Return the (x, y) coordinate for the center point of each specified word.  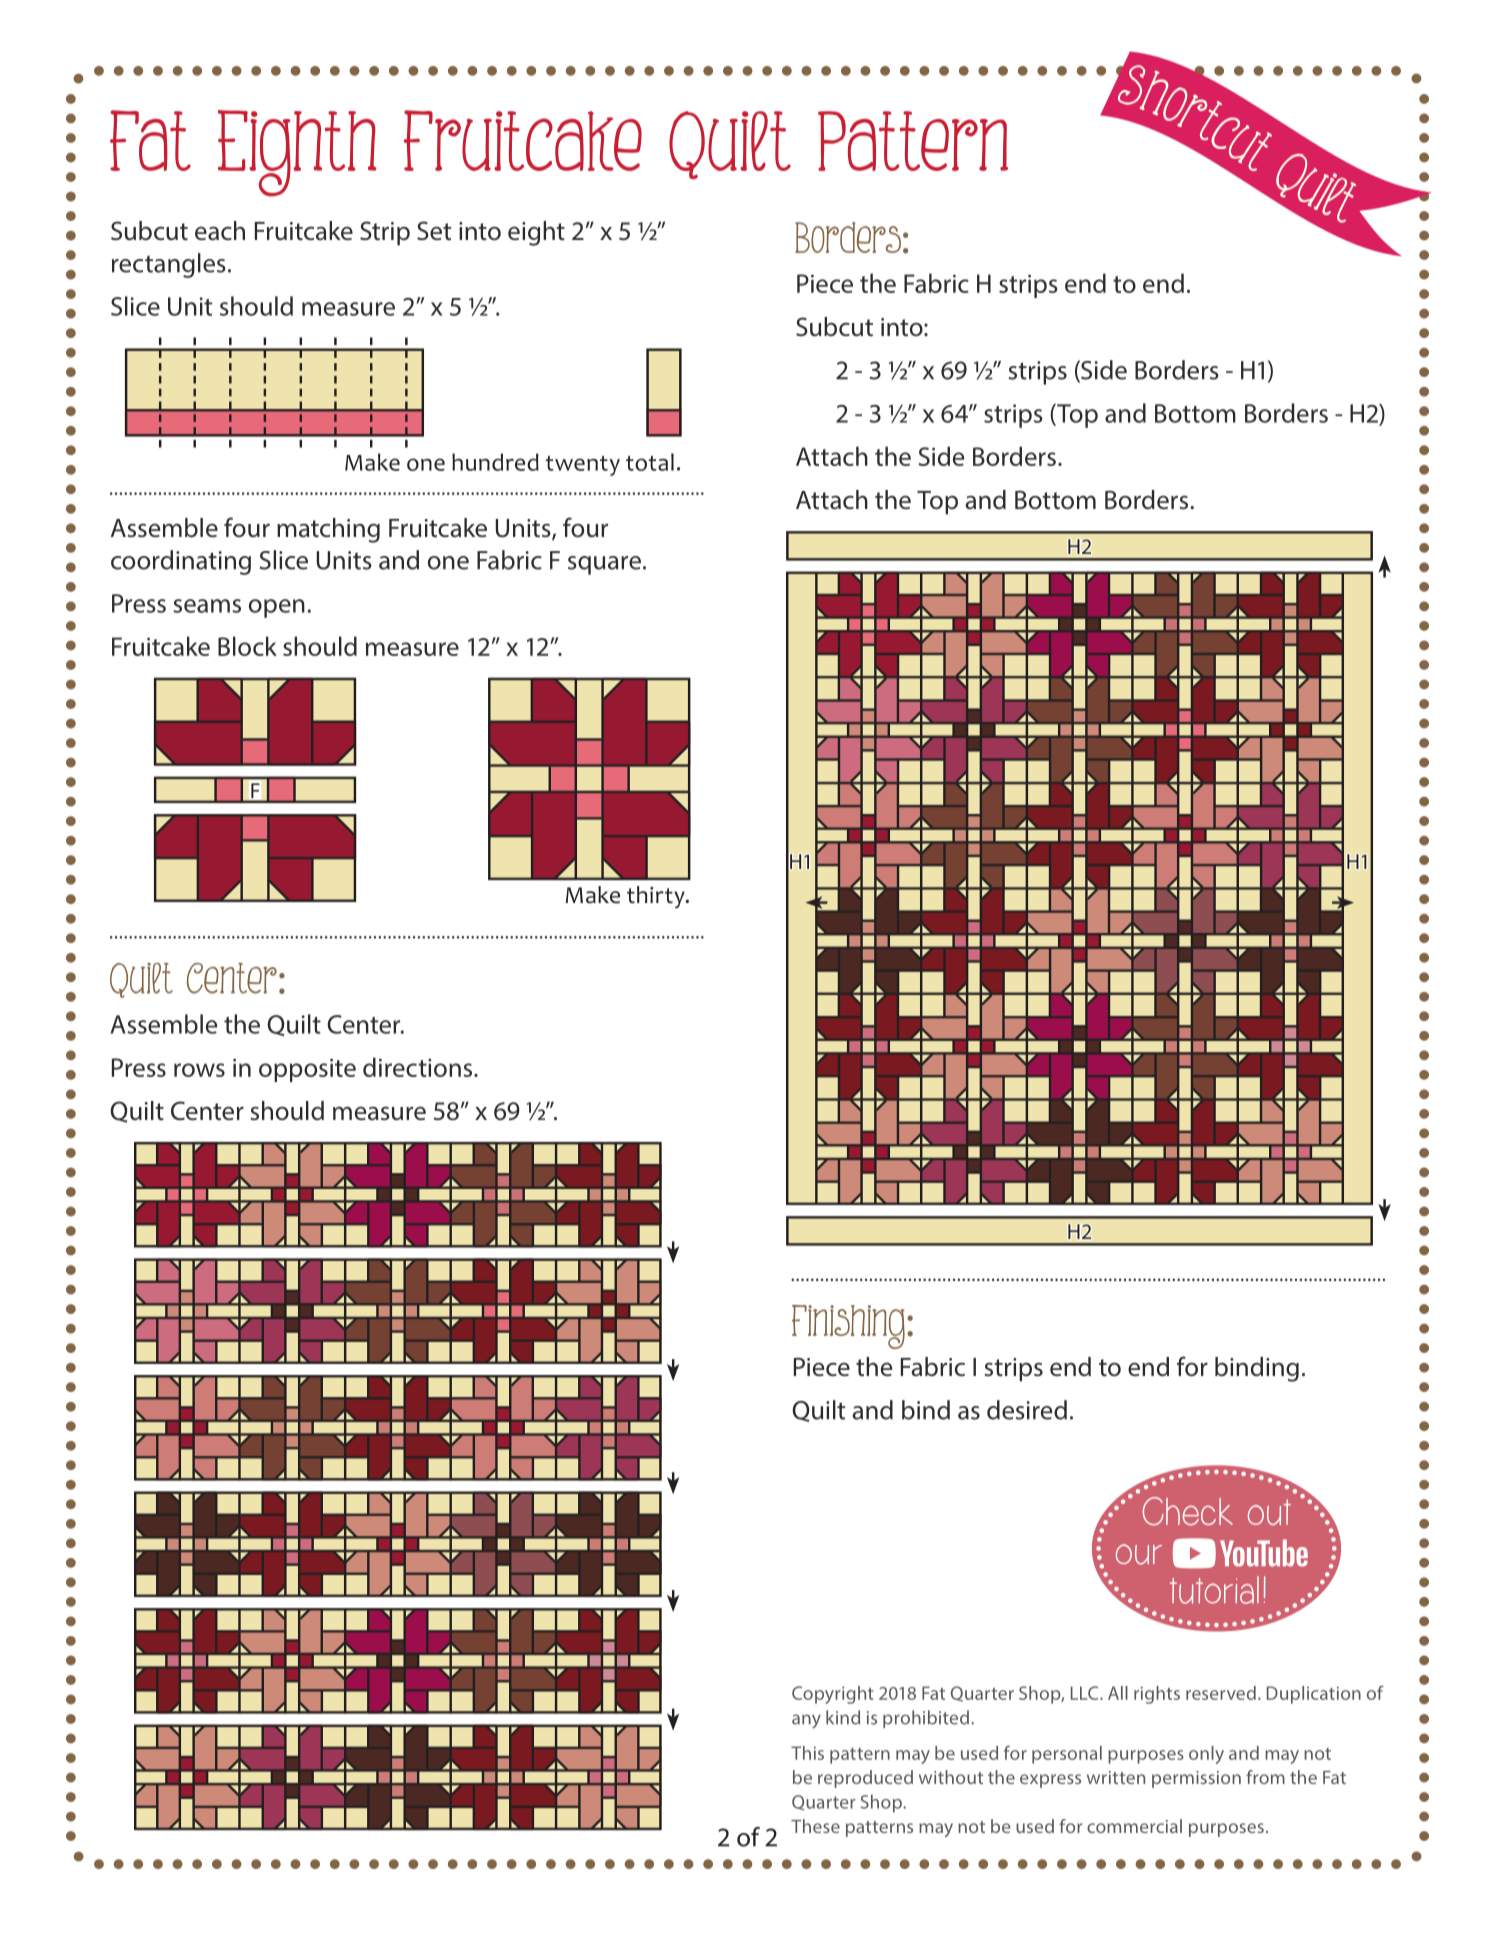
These (815, 1826)
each (220, 231)
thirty (657, 897)
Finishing (850, 1327)
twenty (583, 466)
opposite (307, 1070)
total (650, 462)
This (807, 1753)
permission (1196, 1779)
